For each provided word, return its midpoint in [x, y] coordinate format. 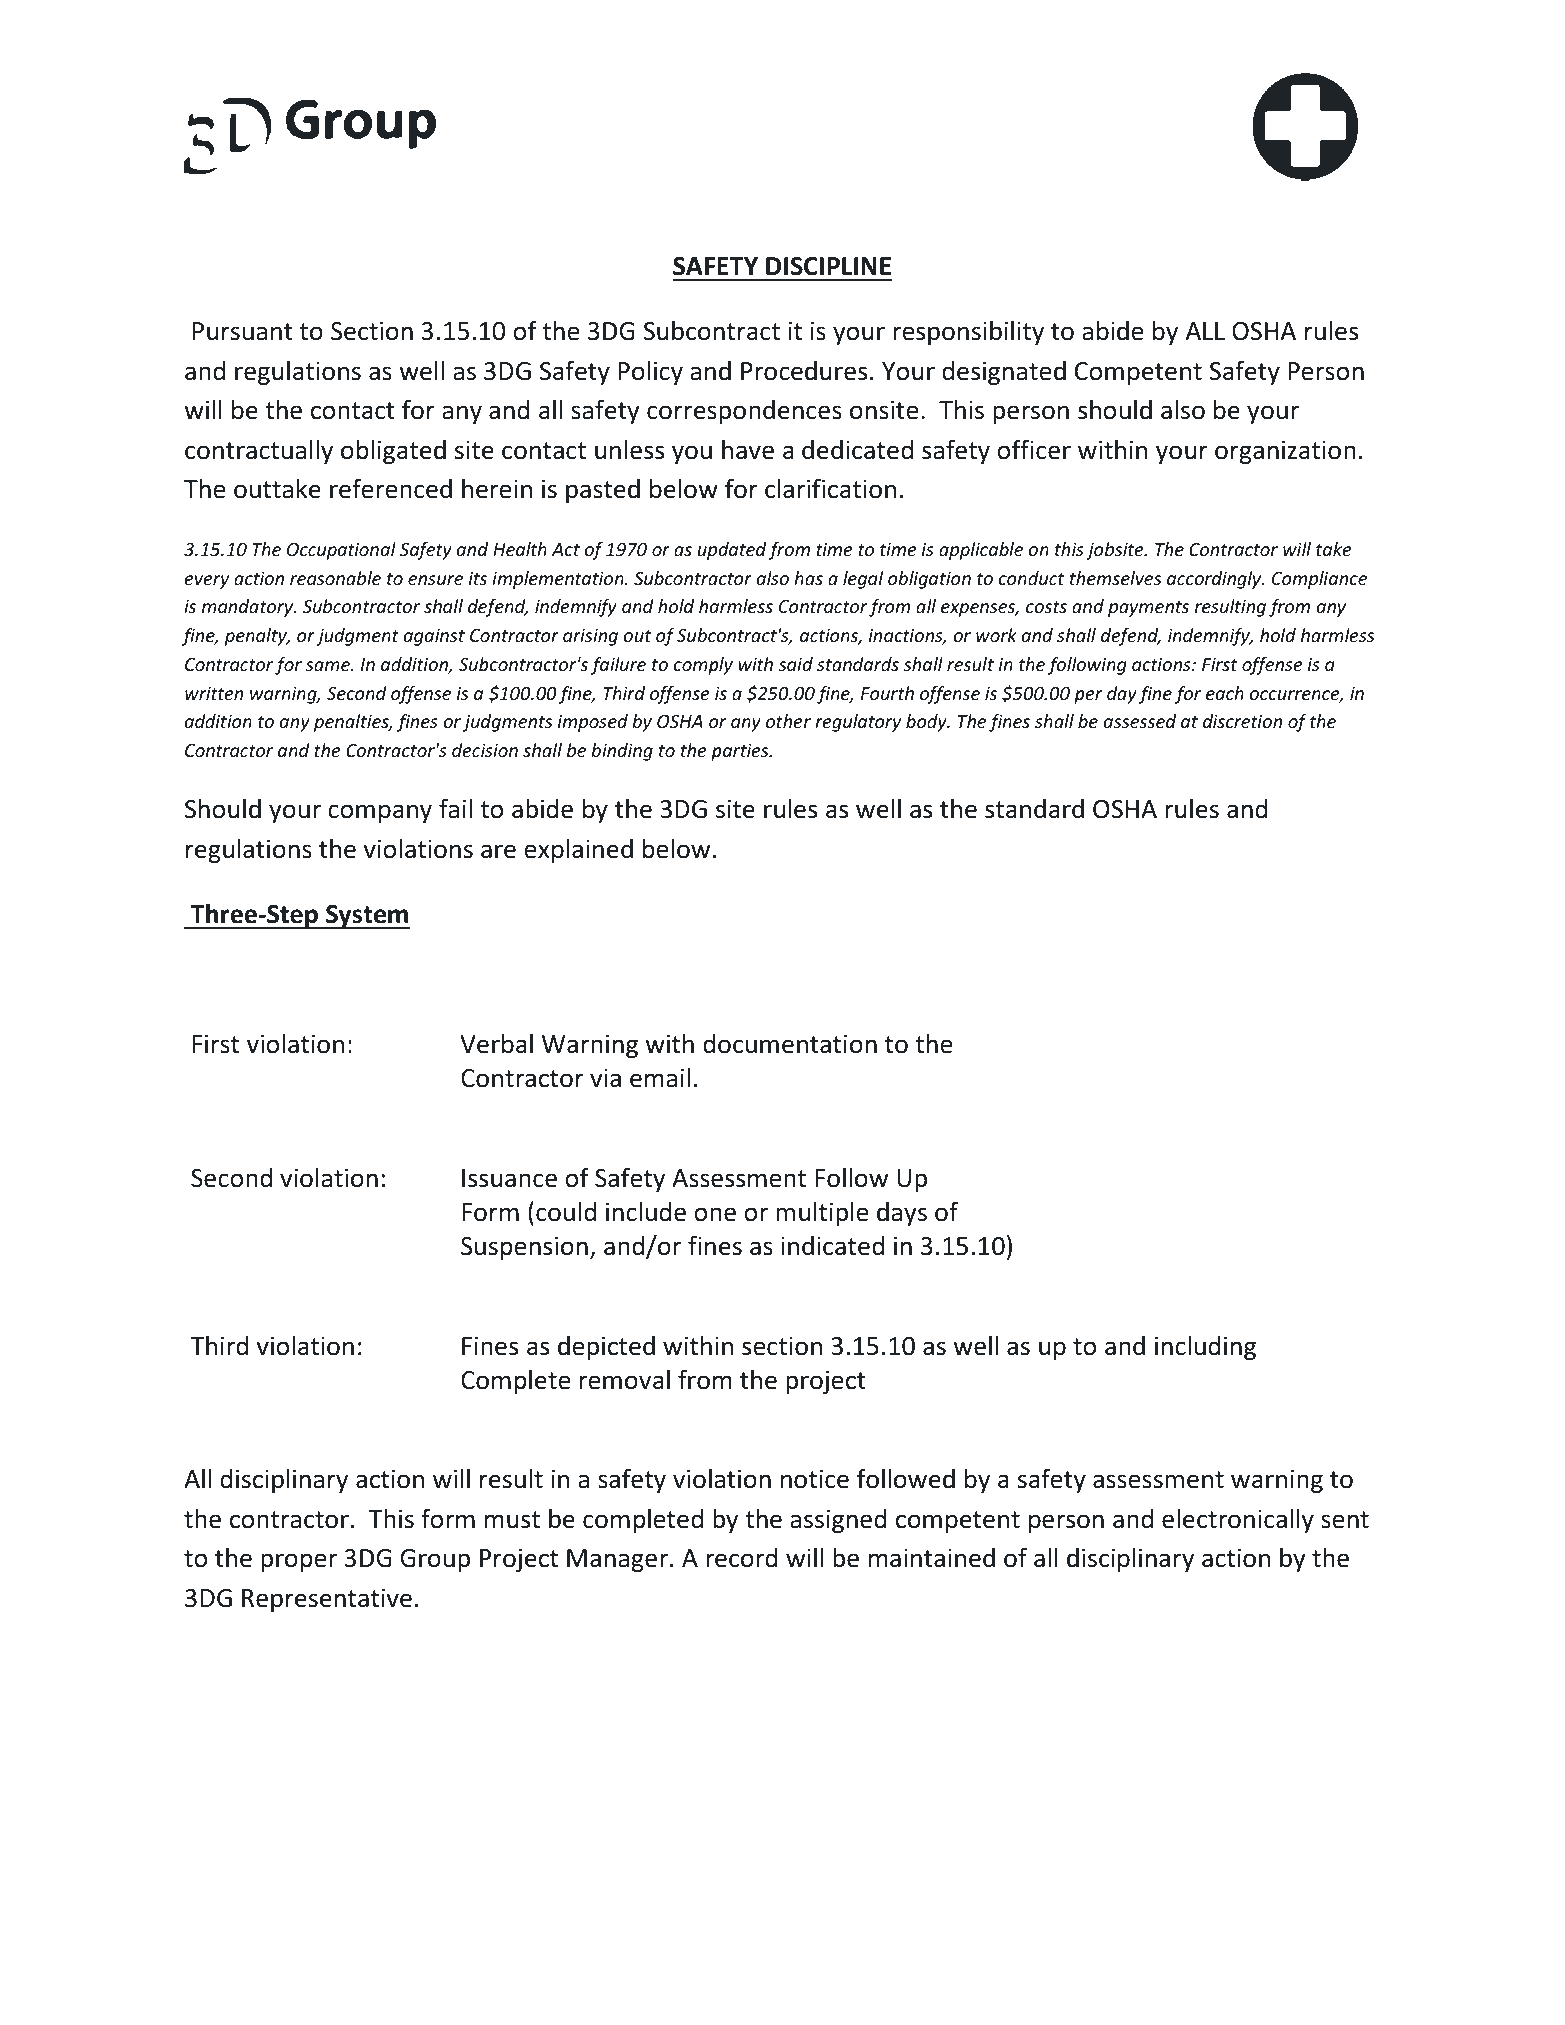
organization [1285, 452]
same [329, 666]
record [742, 1558]
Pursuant [243, 331]
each [1225, 693]
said [796, 664]
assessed [1140, 721]
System [367, 917]
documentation [790, 1044]
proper [299, 1562]
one [715, 1214]
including [1205, 1348]
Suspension [524, 1248]
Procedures [804, 371]
